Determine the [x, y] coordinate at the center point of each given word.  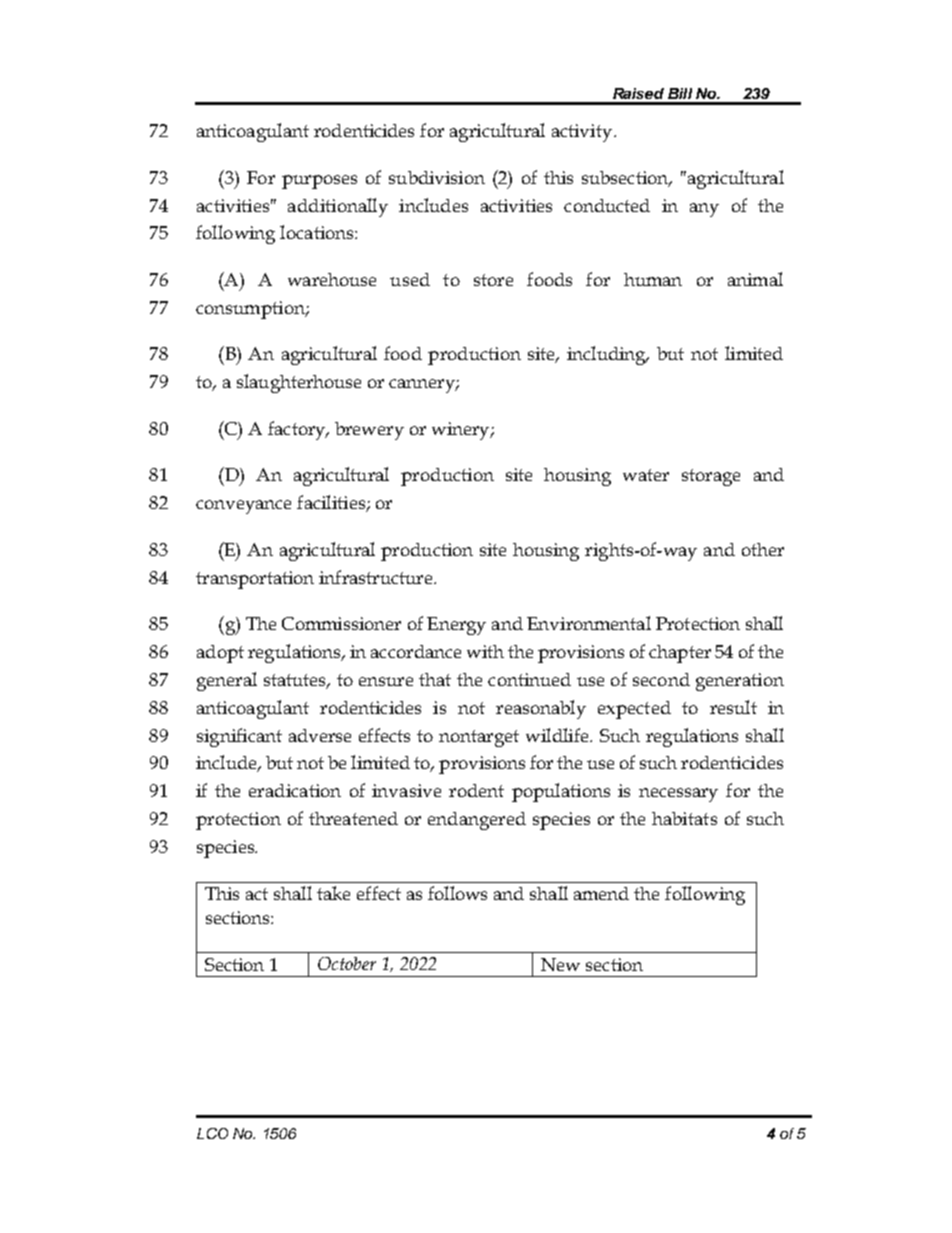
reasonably [541, 709]
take [333, 893]
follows [457, 893]
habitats [684, 818]
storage [711, 477]
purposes [319, 182]
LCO [212, 1133]
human [653, 279]
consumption [251, 310]
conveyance [243, 507]
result [733, 707]
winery [462, 431]
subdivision [437, 177]
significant [239, 737]
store [493, 280]
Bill [680, 93]
